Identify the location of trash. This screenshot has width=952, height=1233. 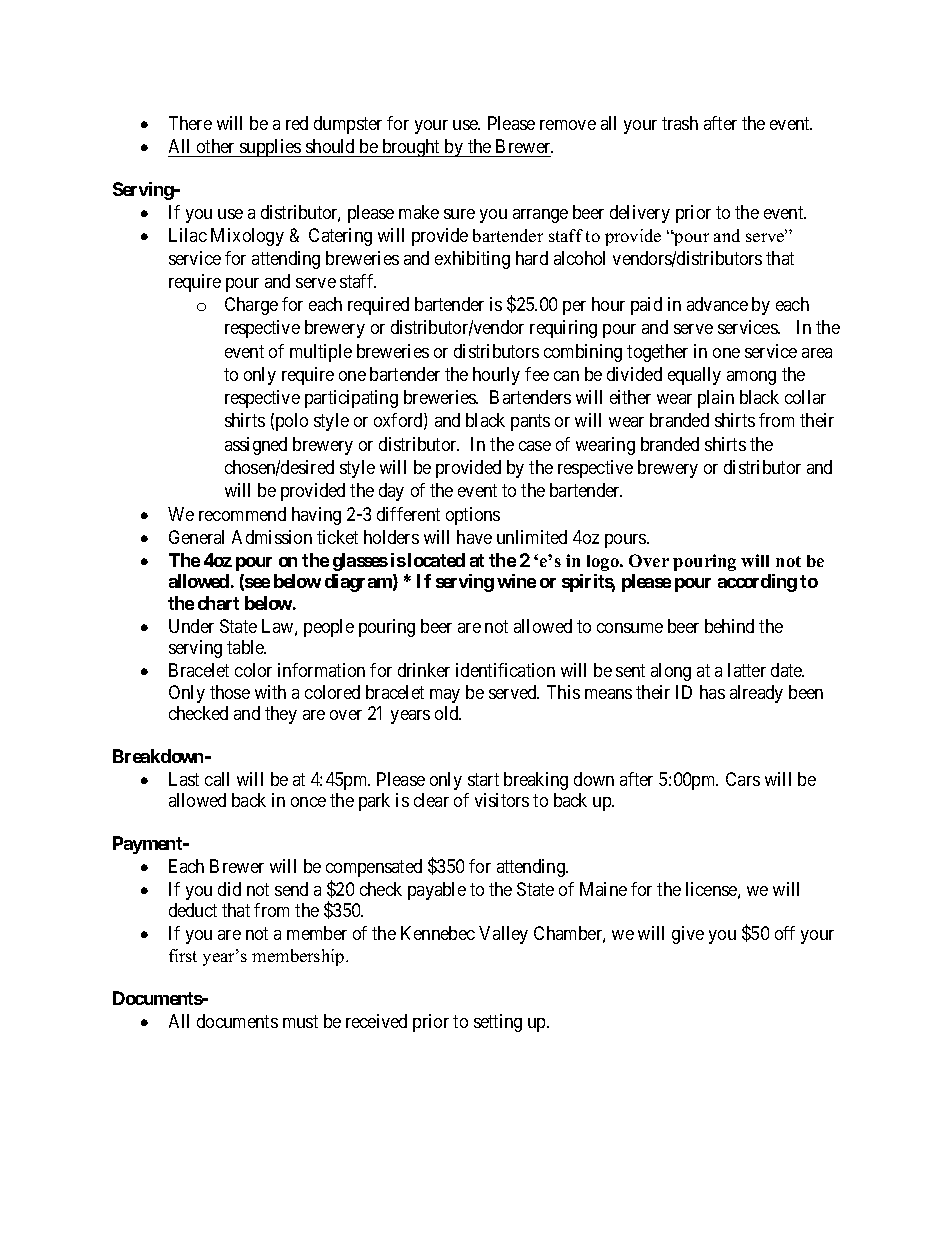
(680, 123).
